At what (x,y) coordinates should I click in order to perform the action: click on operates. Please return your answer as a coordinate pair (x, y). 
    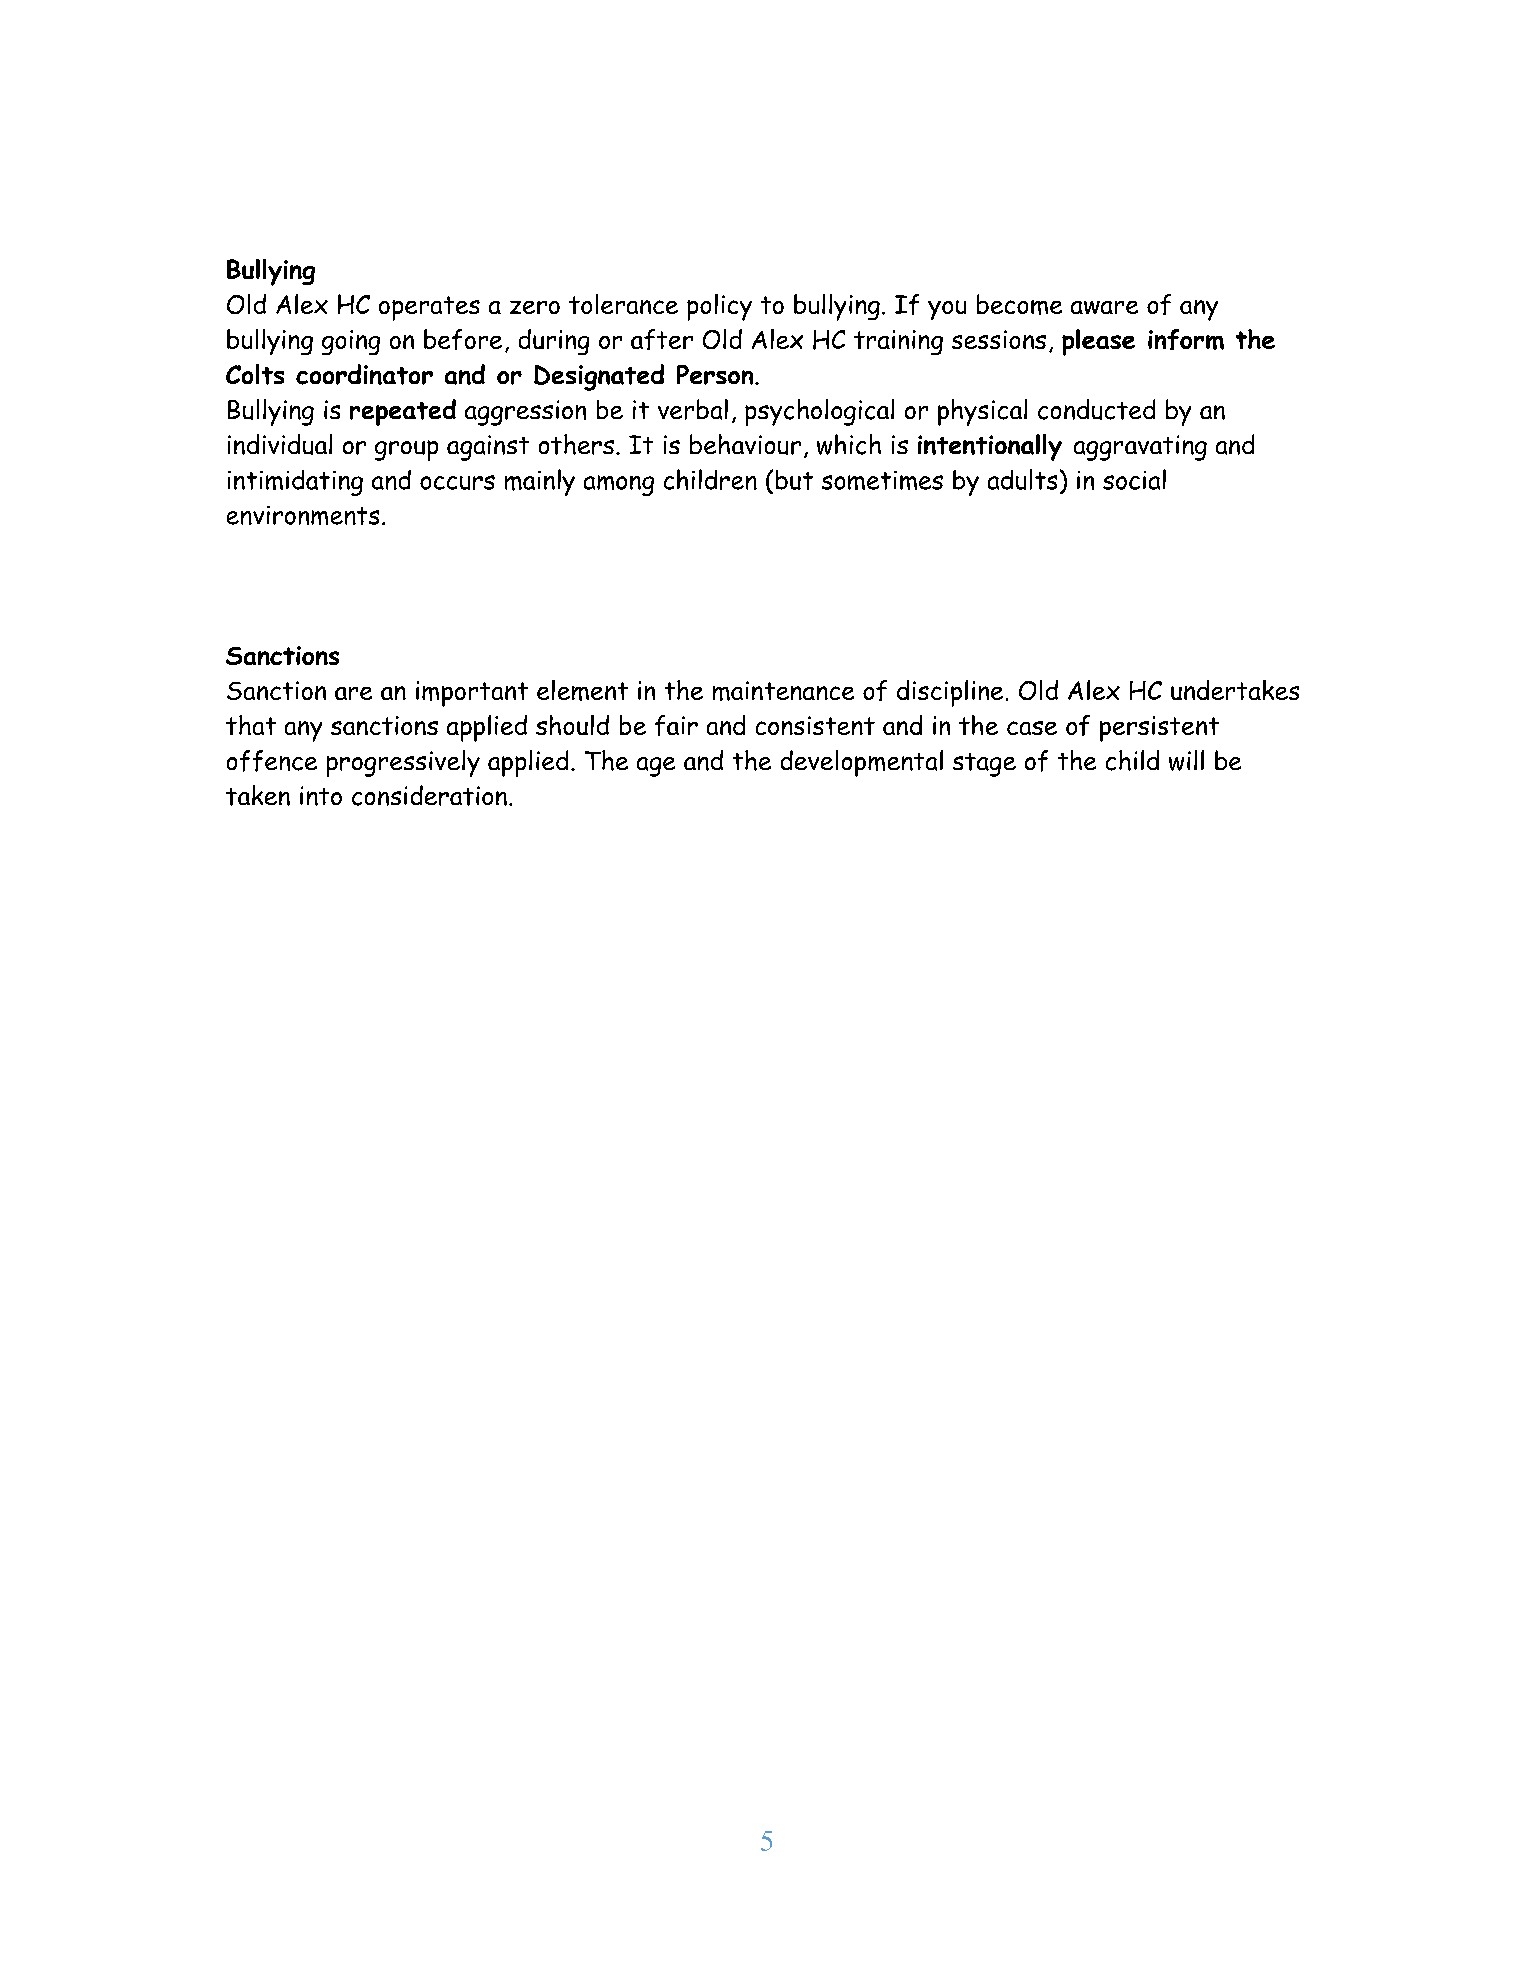
    Looking at the image, I should click on (429, 308).
